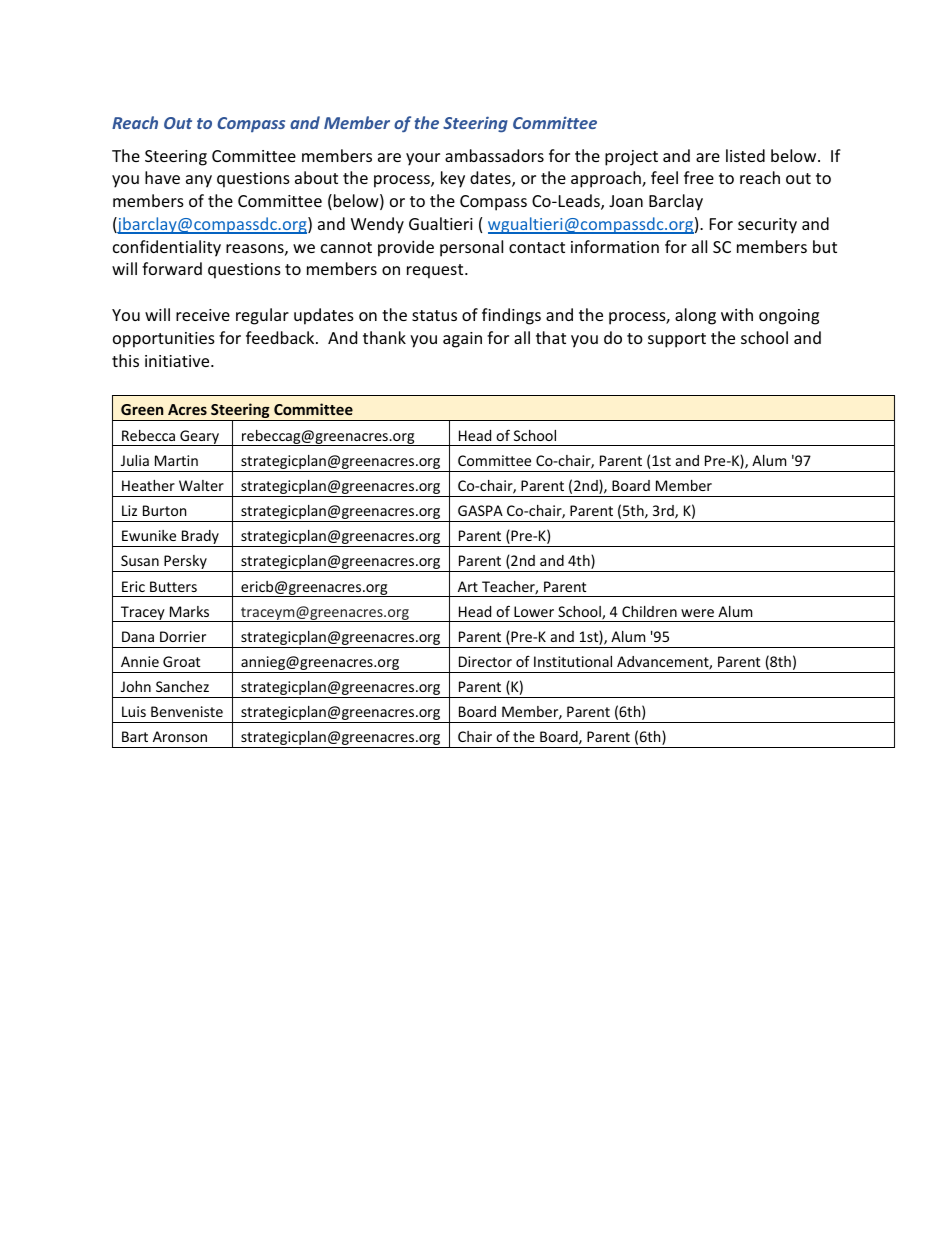  I want to click on were, so click(697, 613).
